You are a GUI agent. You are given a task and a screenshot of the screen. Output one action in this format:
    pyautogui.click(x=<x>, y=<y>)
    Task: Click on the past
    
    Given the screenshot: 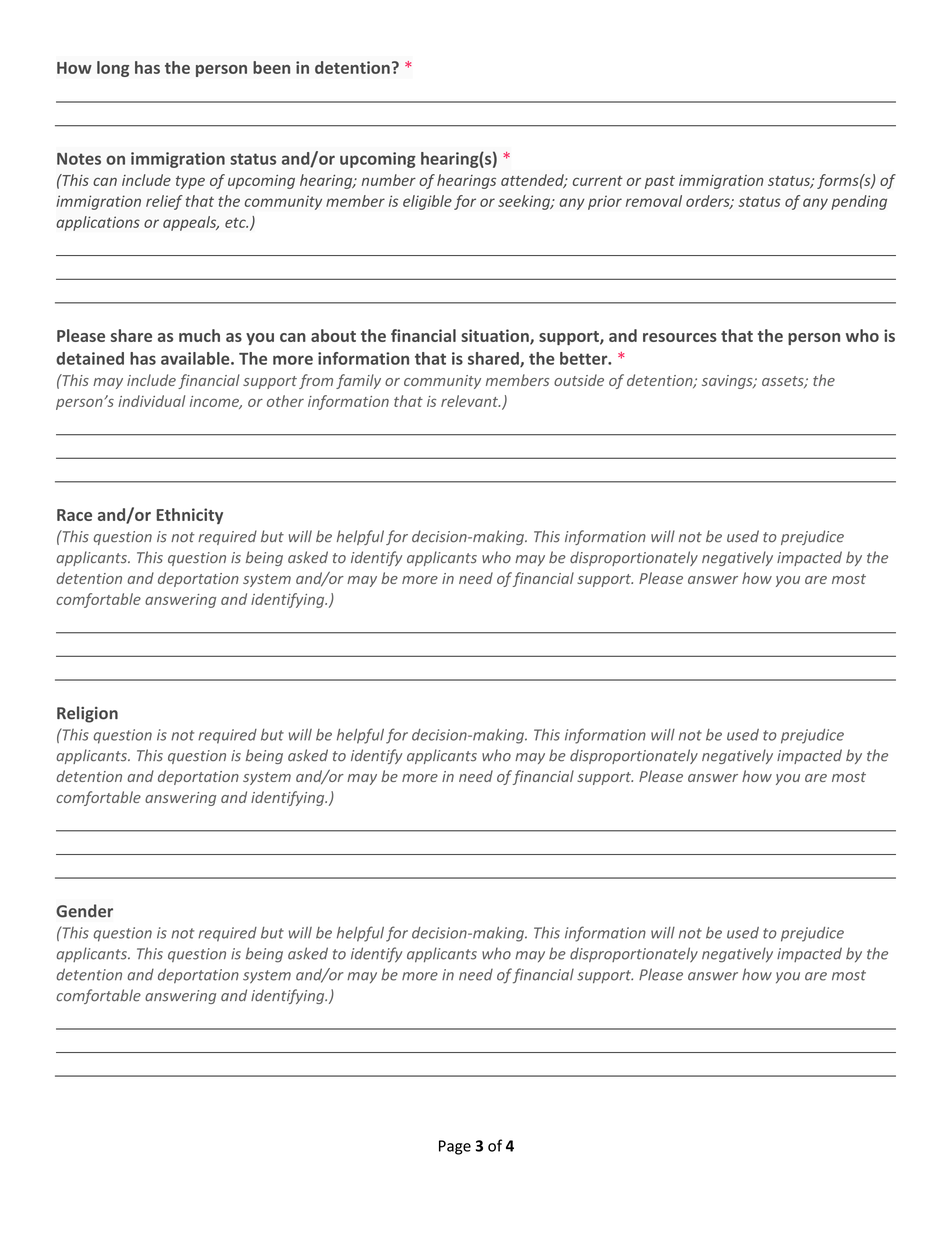 What is the action you would take?
    pyautogui.click(x=660, y=182)
